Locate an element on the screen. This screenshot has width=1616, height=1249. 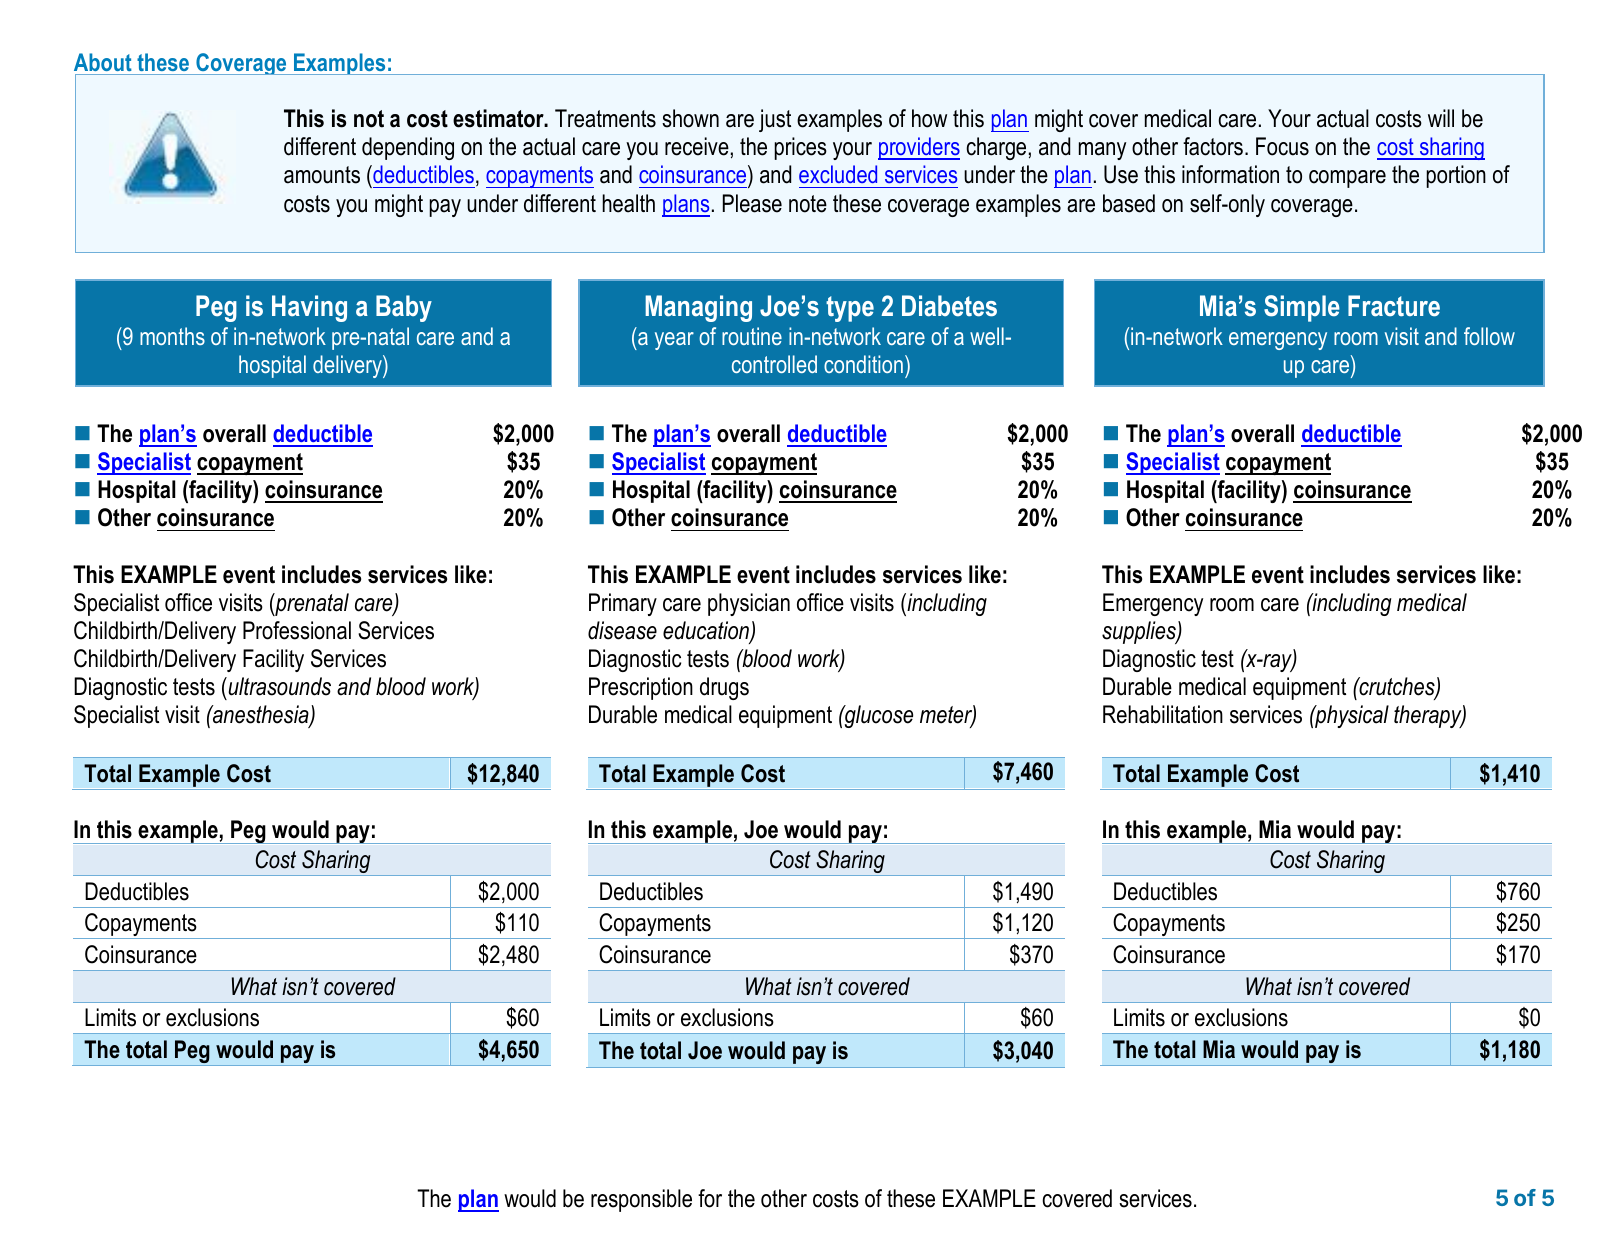
months is located at coordinates (172, 336).
